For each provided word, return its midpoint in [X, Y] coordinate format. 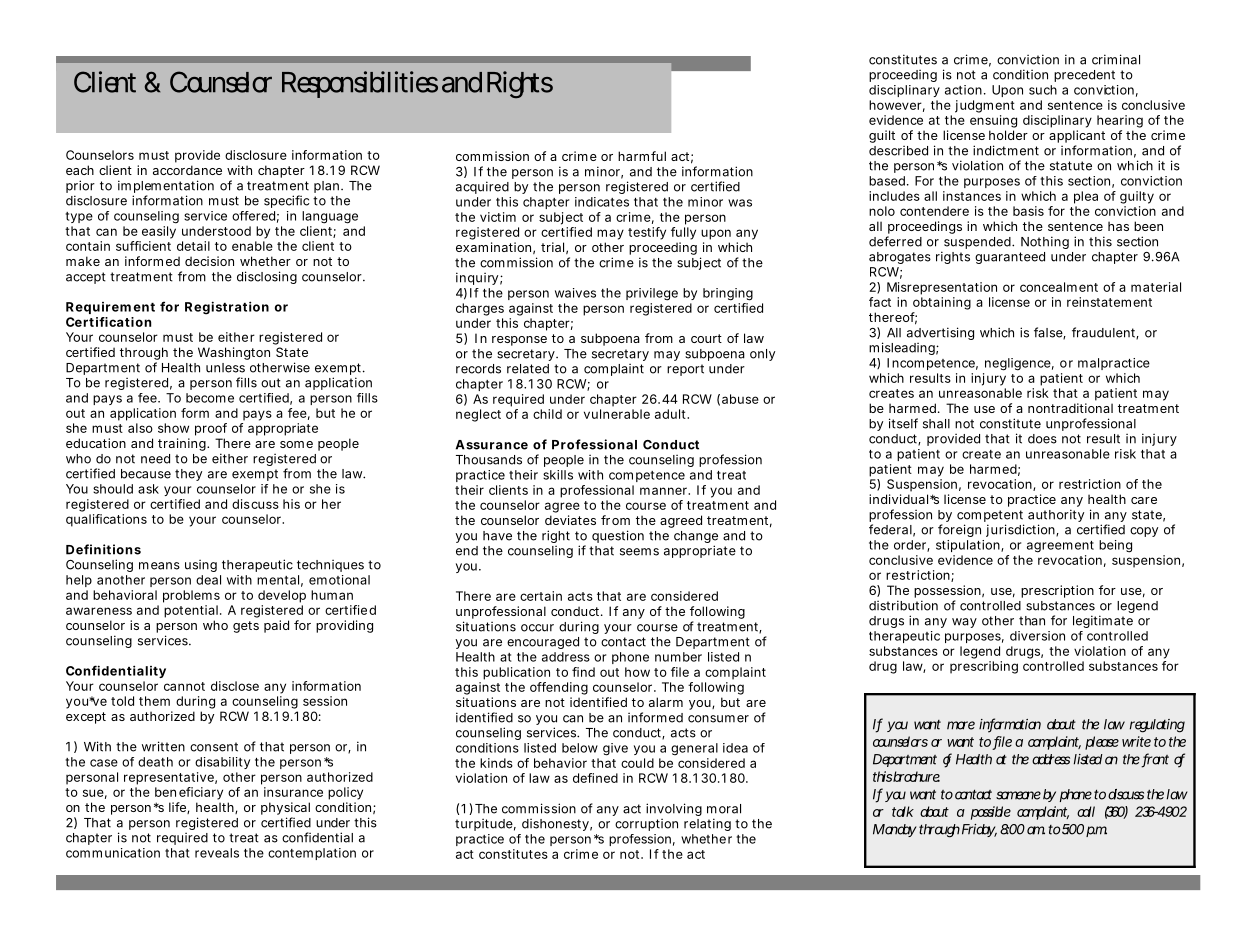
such [1043, 90]
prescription [1057, 591]
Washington [234, 353]
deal [208, 580]
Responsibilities [360, 84]
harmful [642, 156]
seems [639, 552]
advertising [940, 333]
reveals [217, 853]
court [706, 338]
